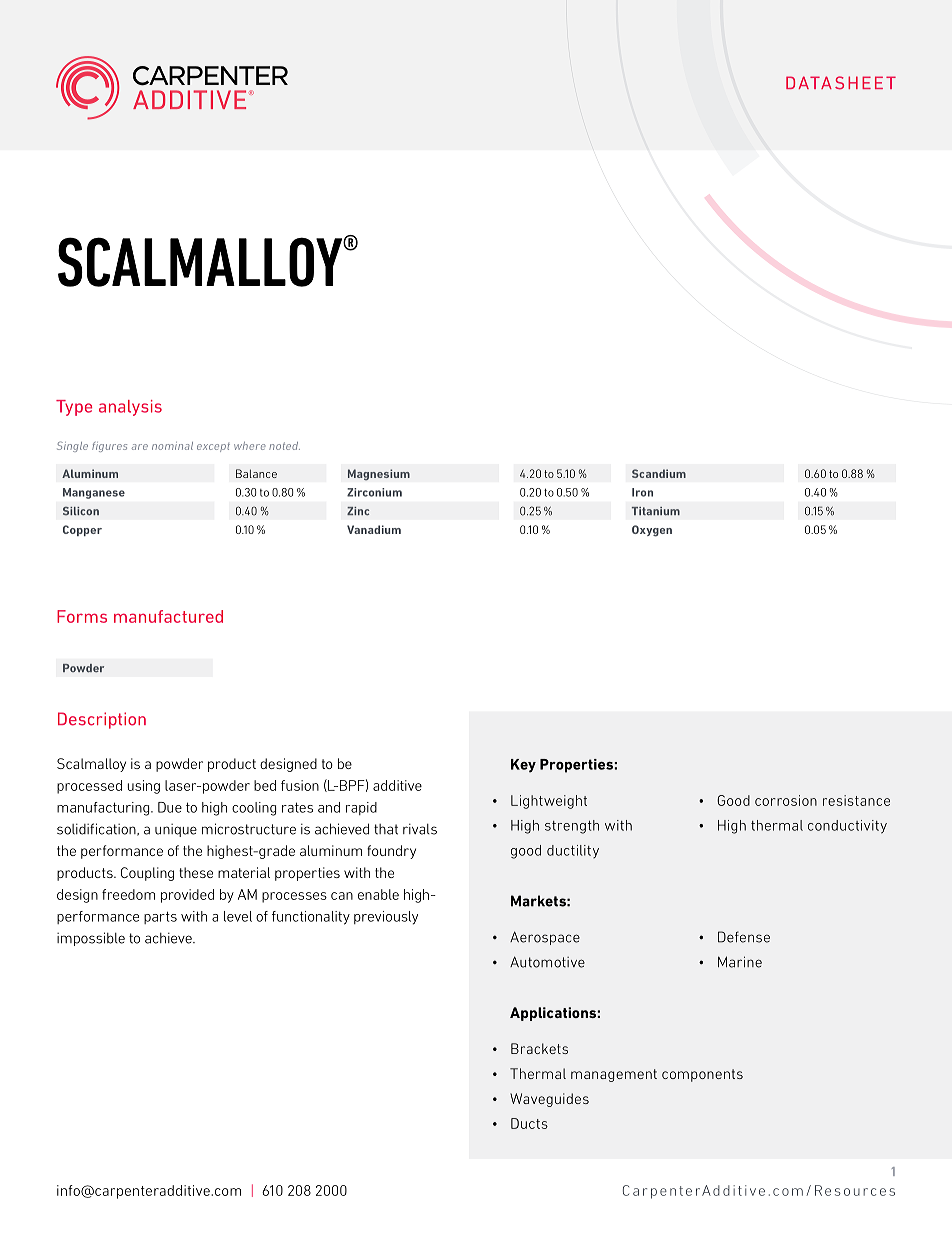 The height and width of the document is (1233, 952). Describe the element at coordinates (847, 827) in the document. I see `conductivity` at that location.
